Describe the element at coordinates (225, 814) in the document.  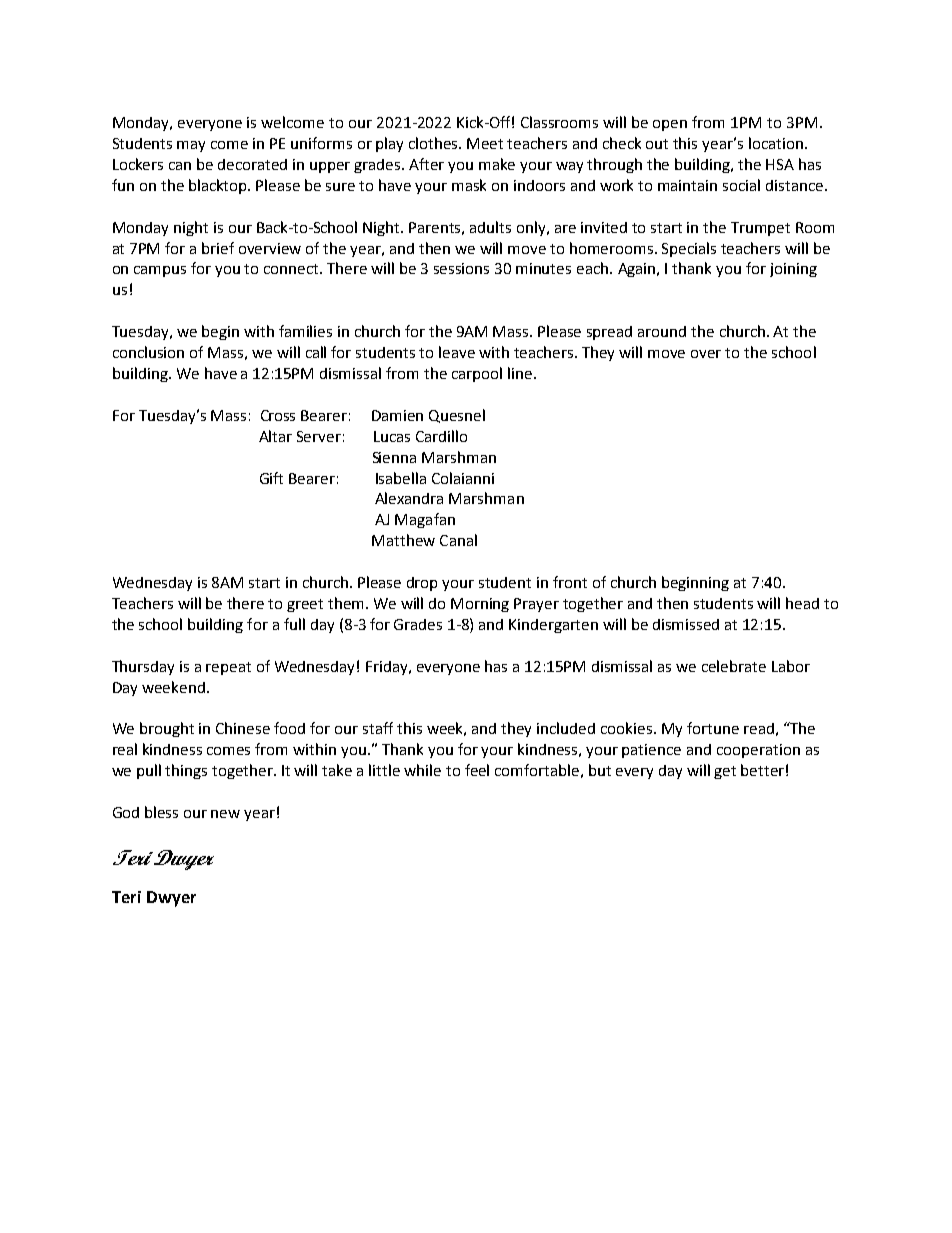
I see `new` at that location.
